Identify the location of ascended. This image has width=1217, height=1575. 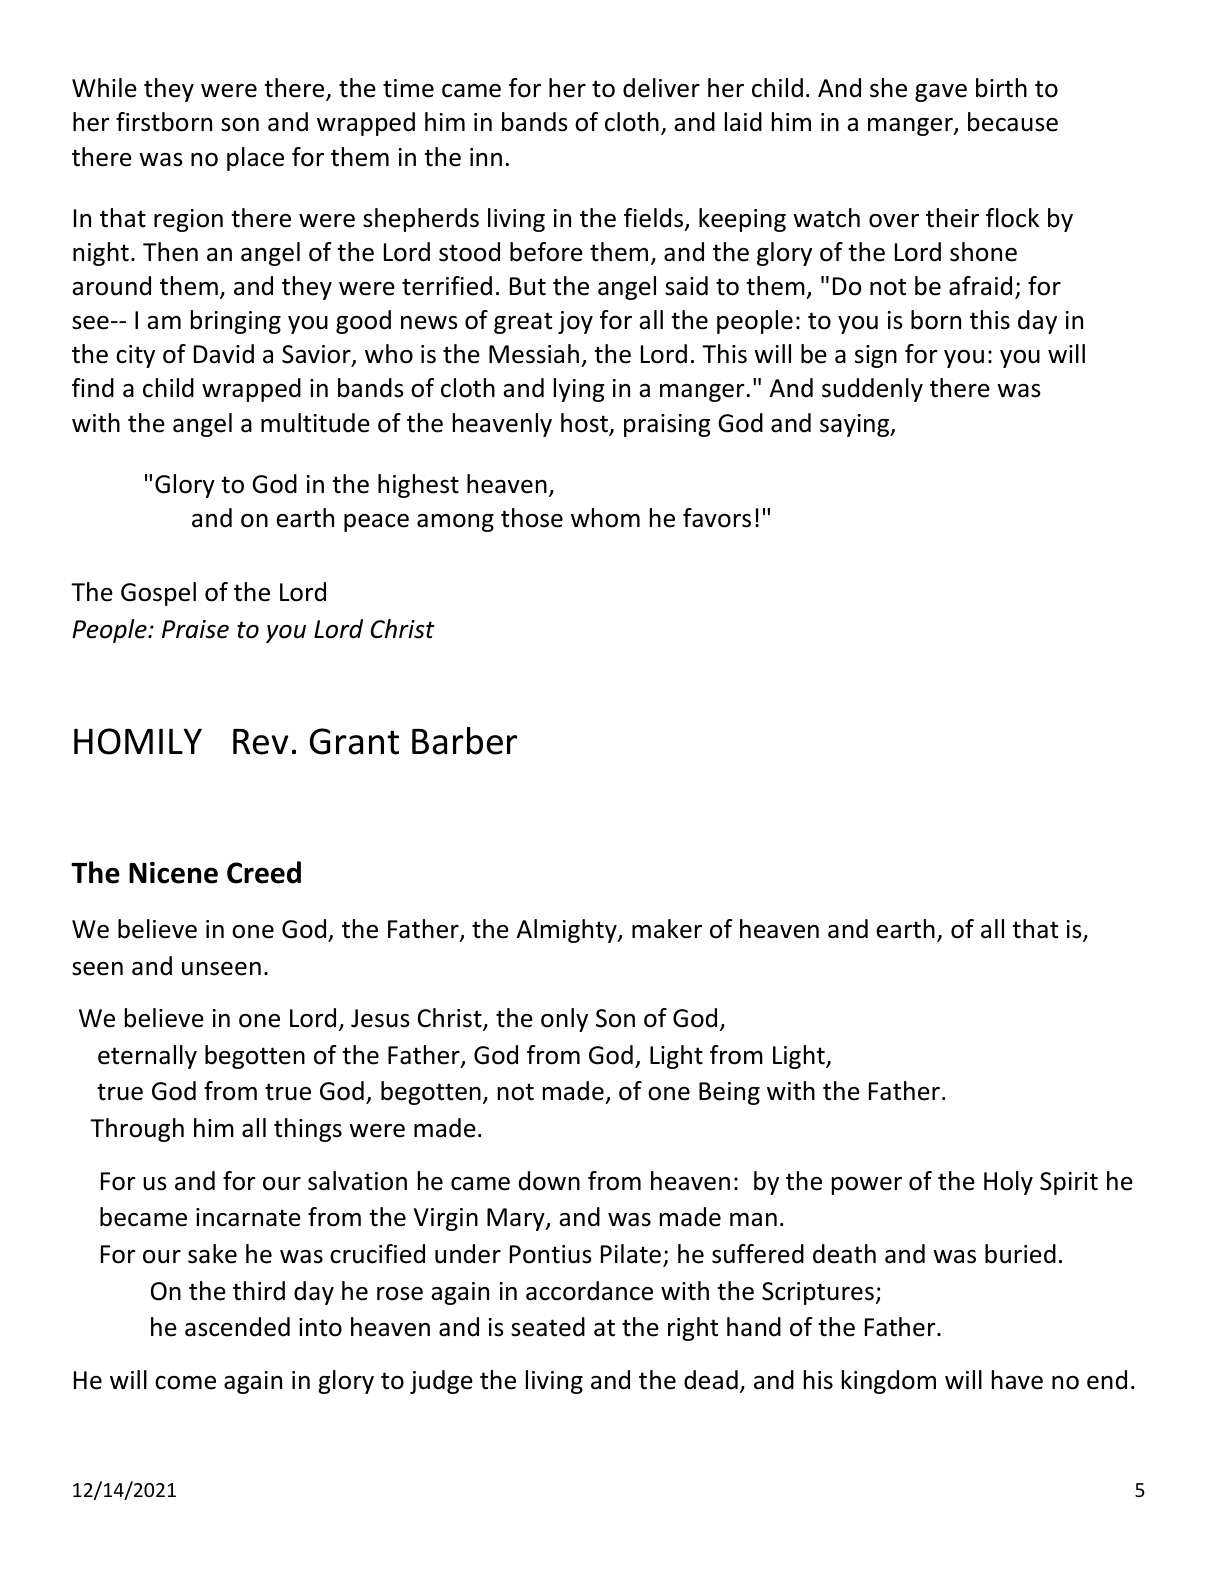
(237, 1327).
